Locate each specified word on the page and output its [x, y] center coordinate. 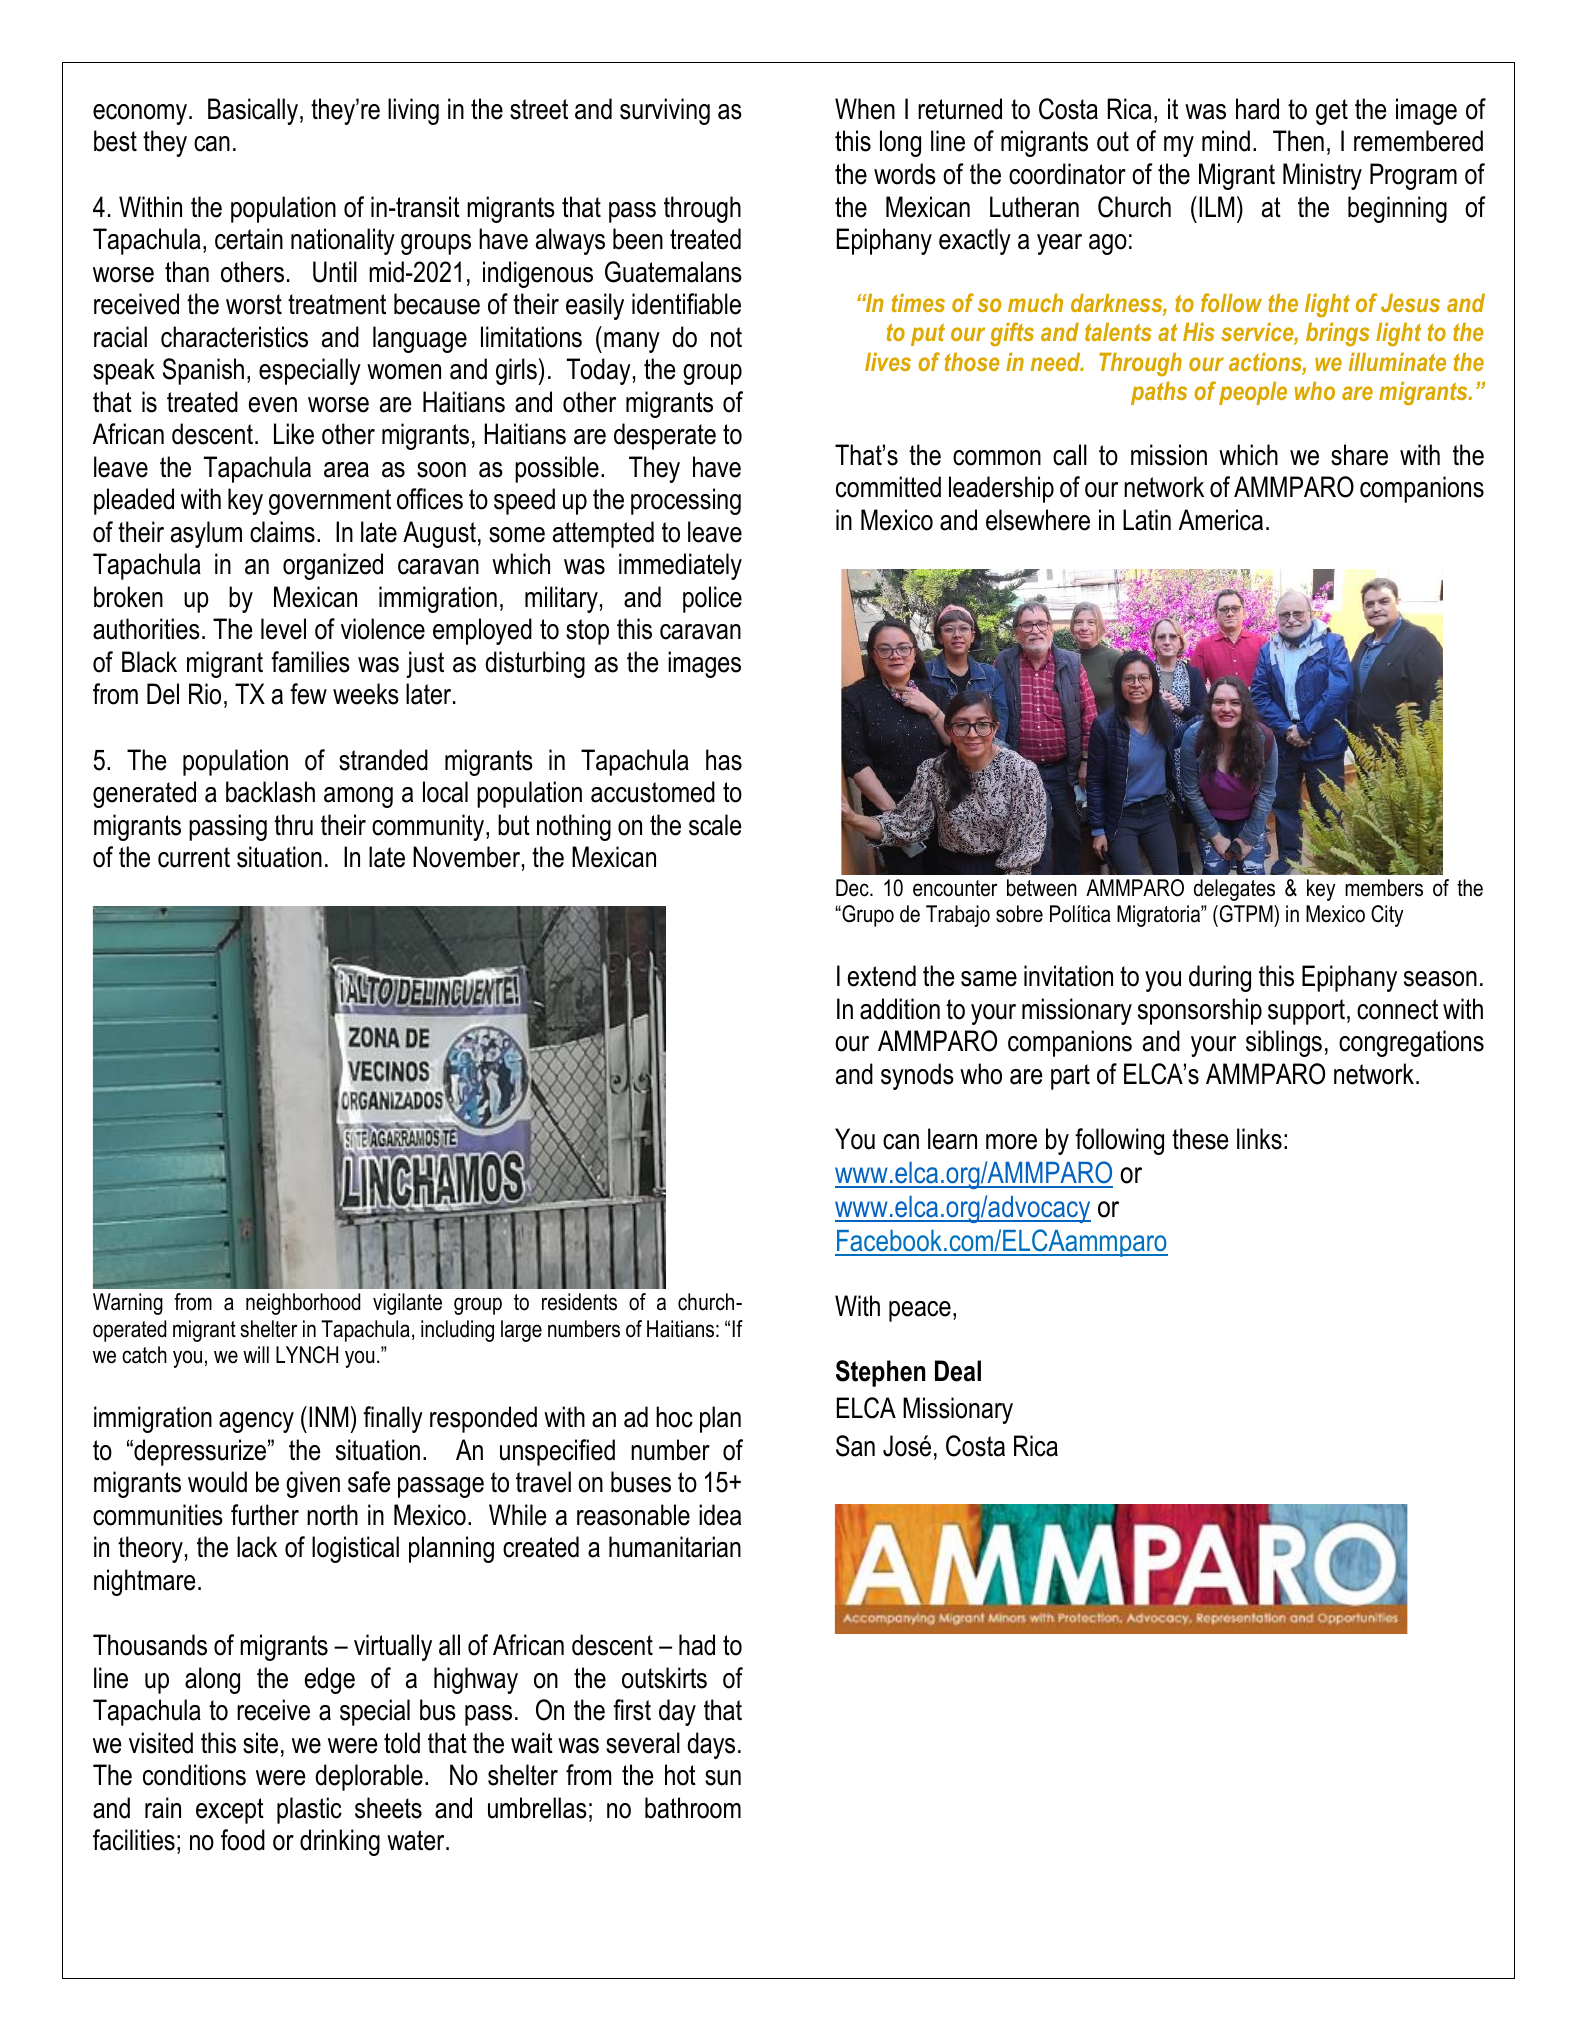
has [724, 760]
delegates [1234, 890]
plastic [309, 1810]
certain [249, 239]
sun [723, 1778]
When [865, 109]
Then [1298, 141]
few [308, 694]
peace [920, 1311]
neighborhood [303, 1304]
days [711, 1745]
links [1259, 1139]
